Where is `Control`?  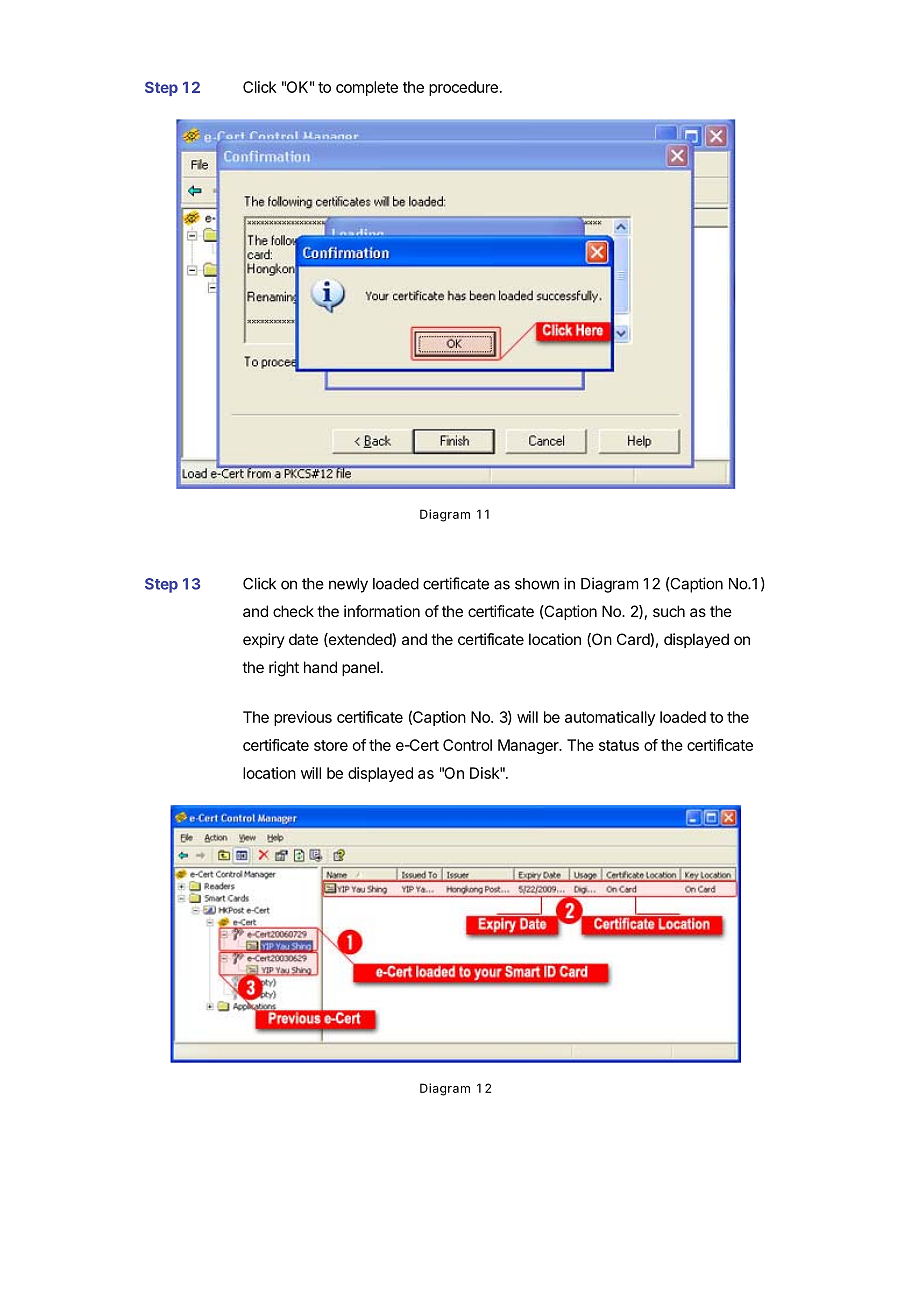 Control is located at coordinates (467, 745).
